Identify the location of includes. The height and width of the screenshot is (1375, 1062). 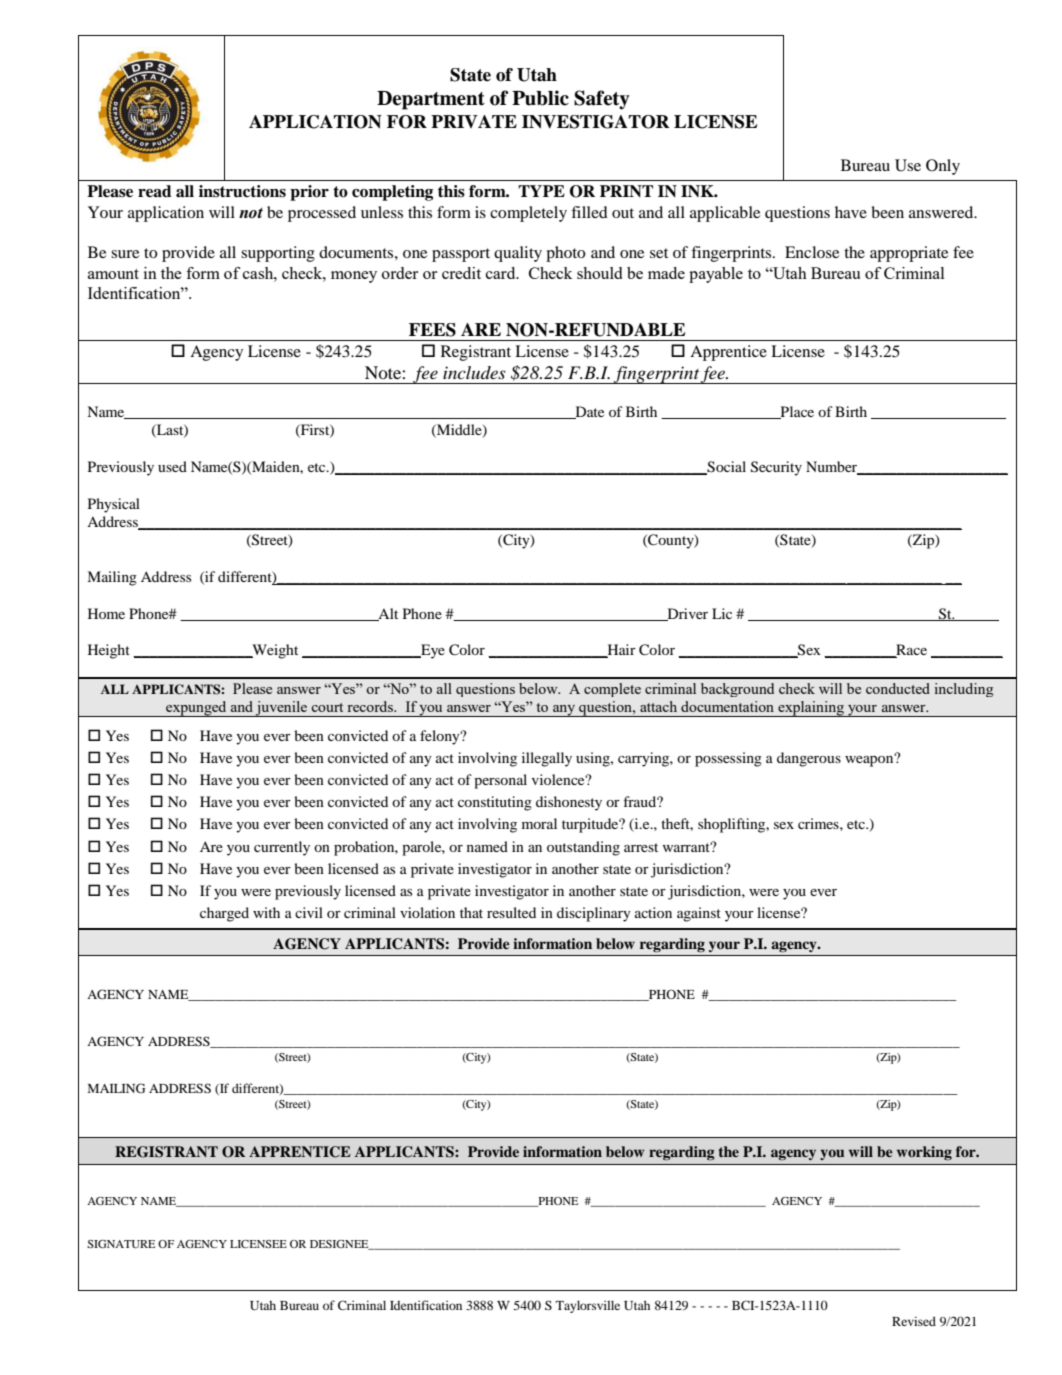
(474, 372).
